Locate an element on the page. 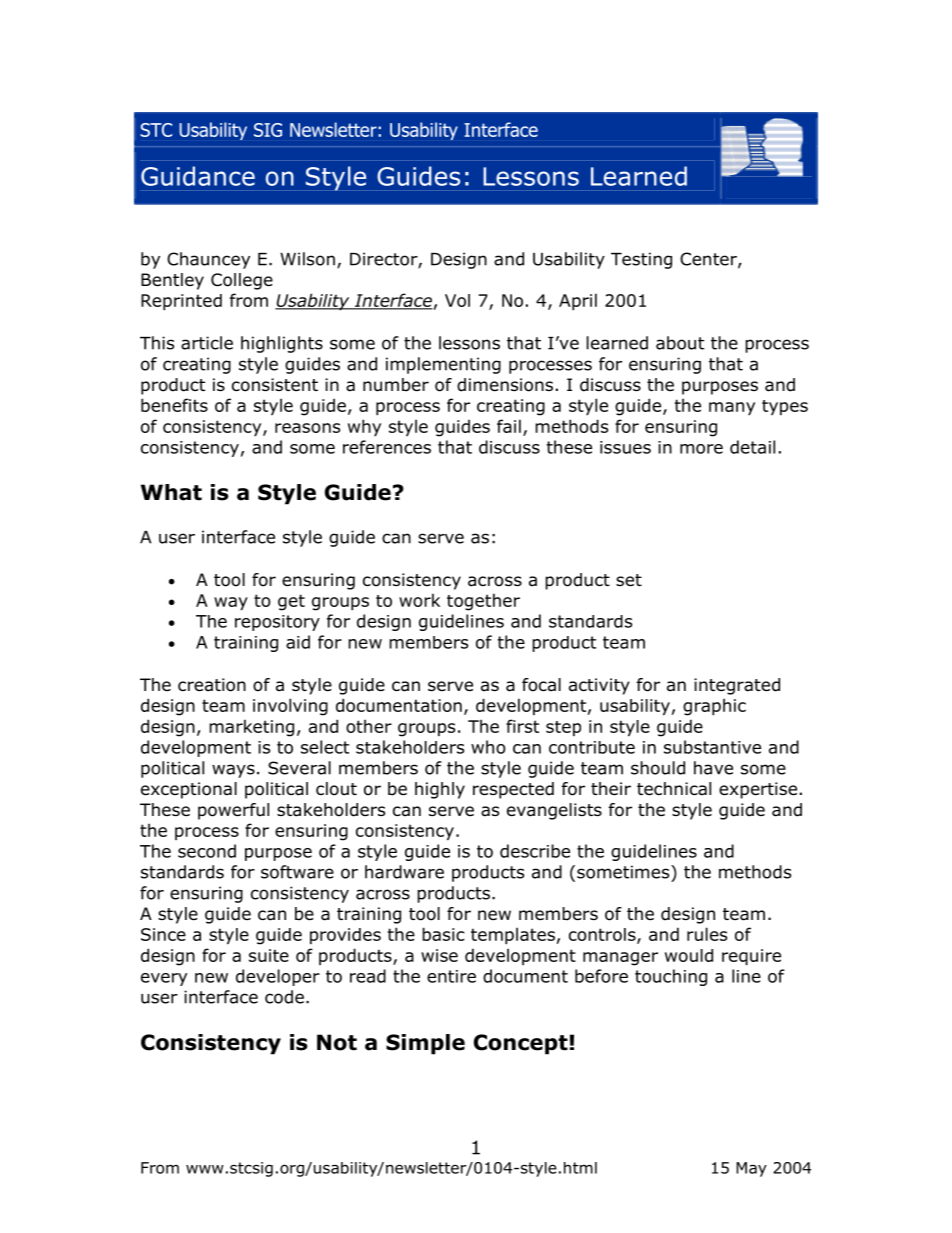  suite is located at coordinates (269, 955).
